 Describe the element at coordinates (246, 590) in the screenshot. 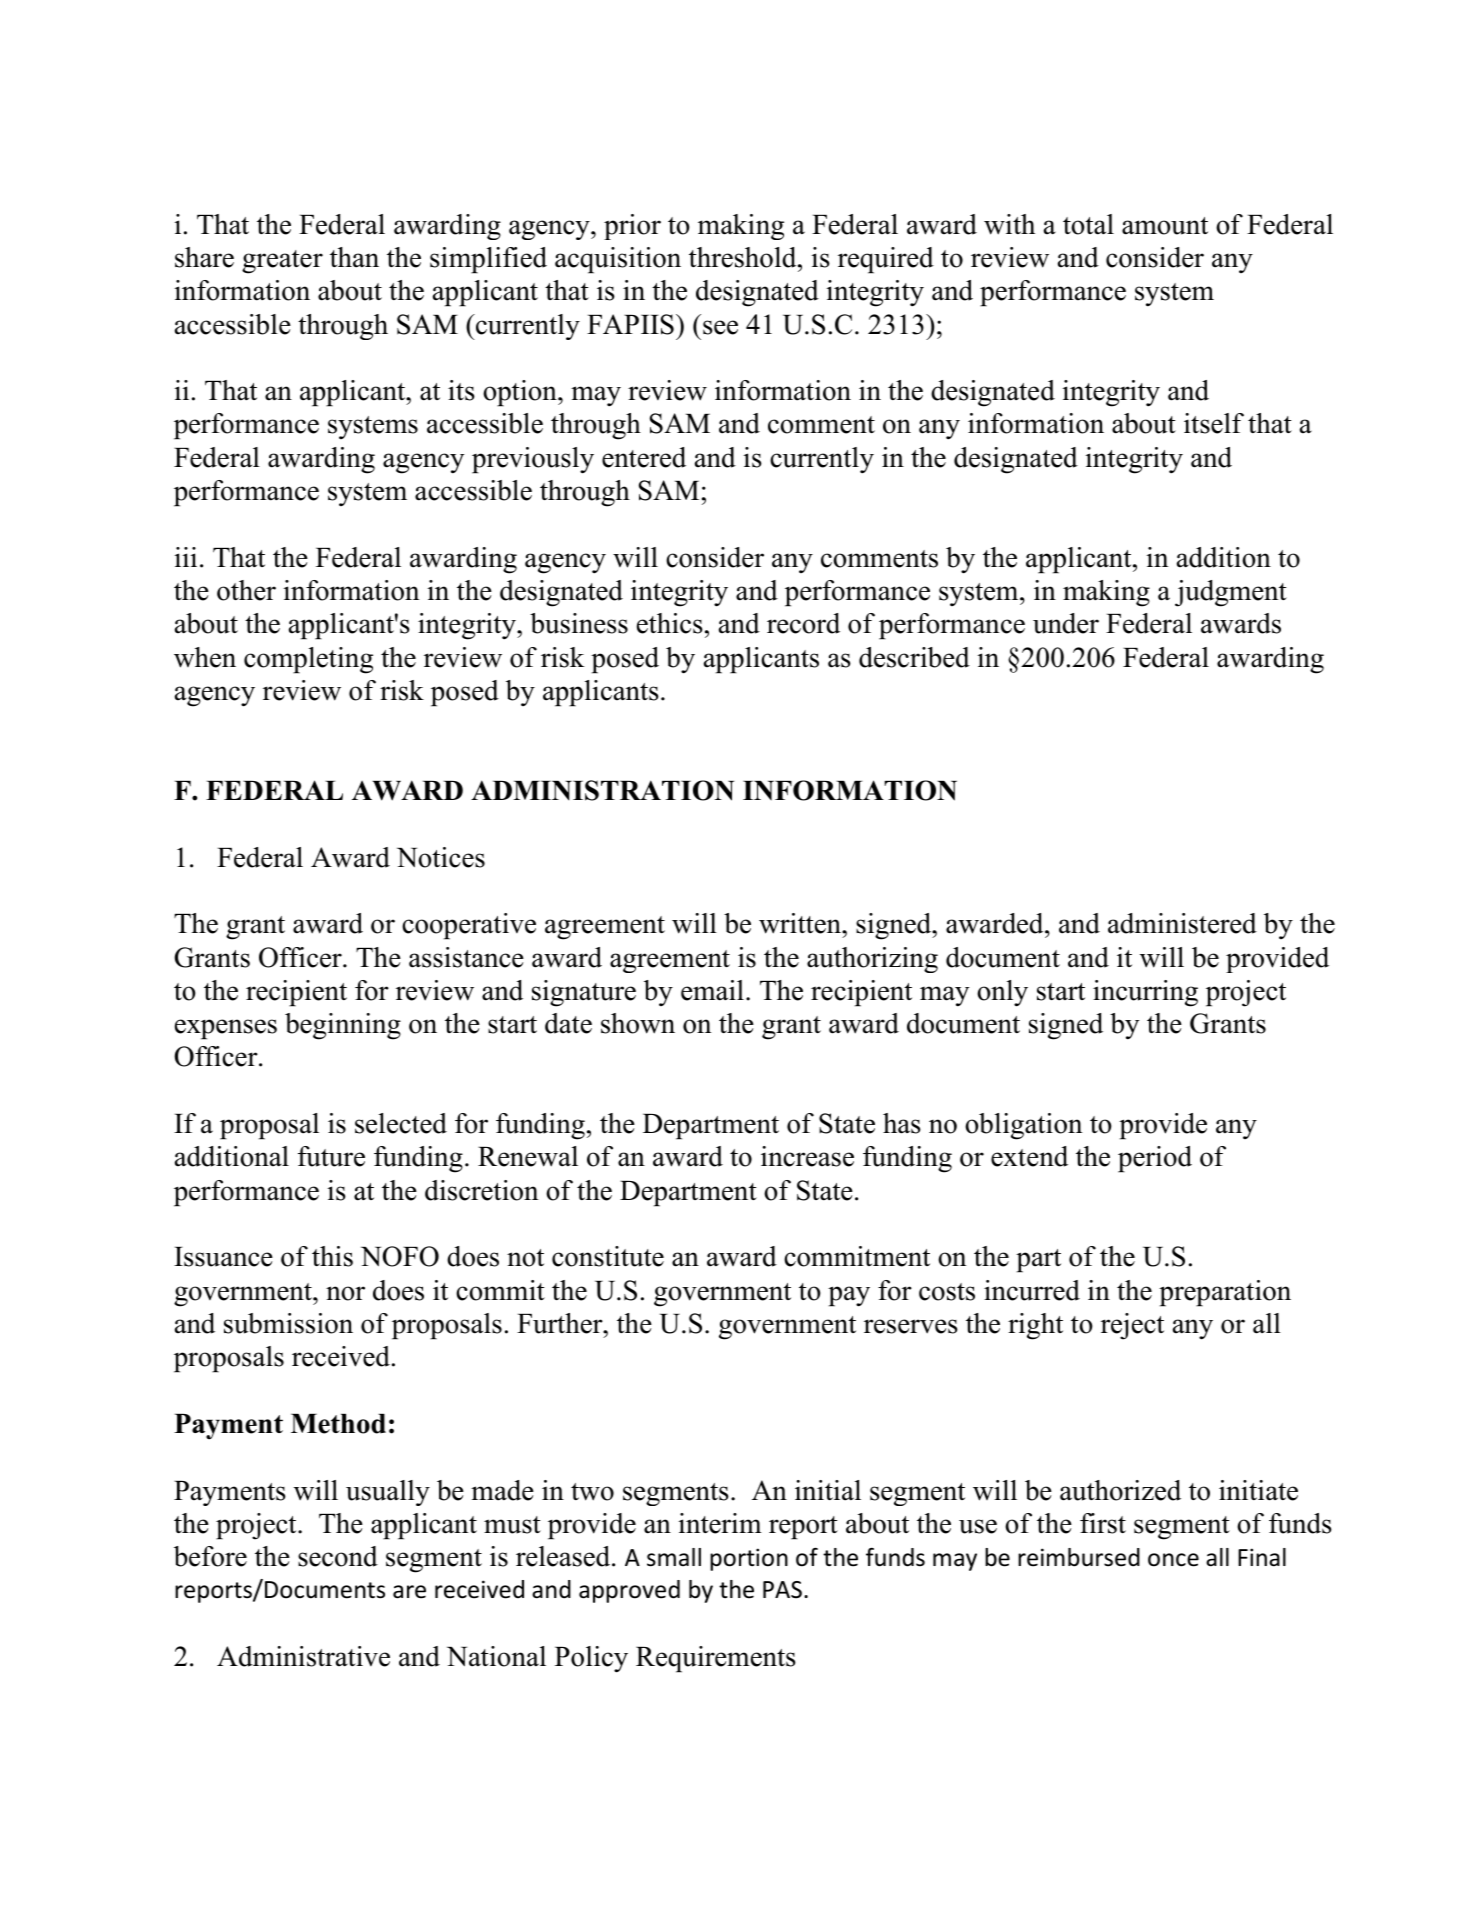

I see `other` at that location.
